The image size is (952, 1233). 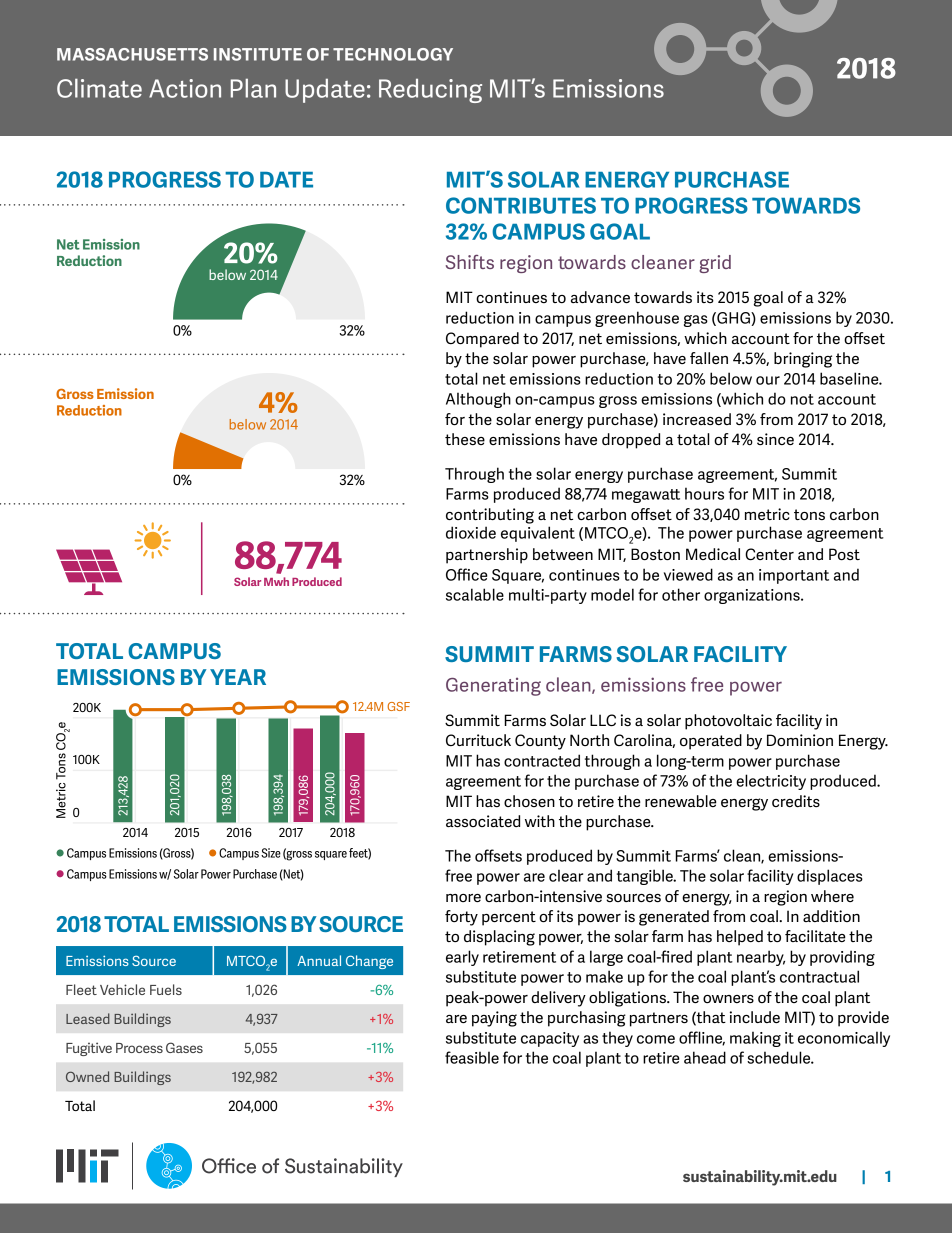 I want to click on Action, so click(x=185, y=88).
